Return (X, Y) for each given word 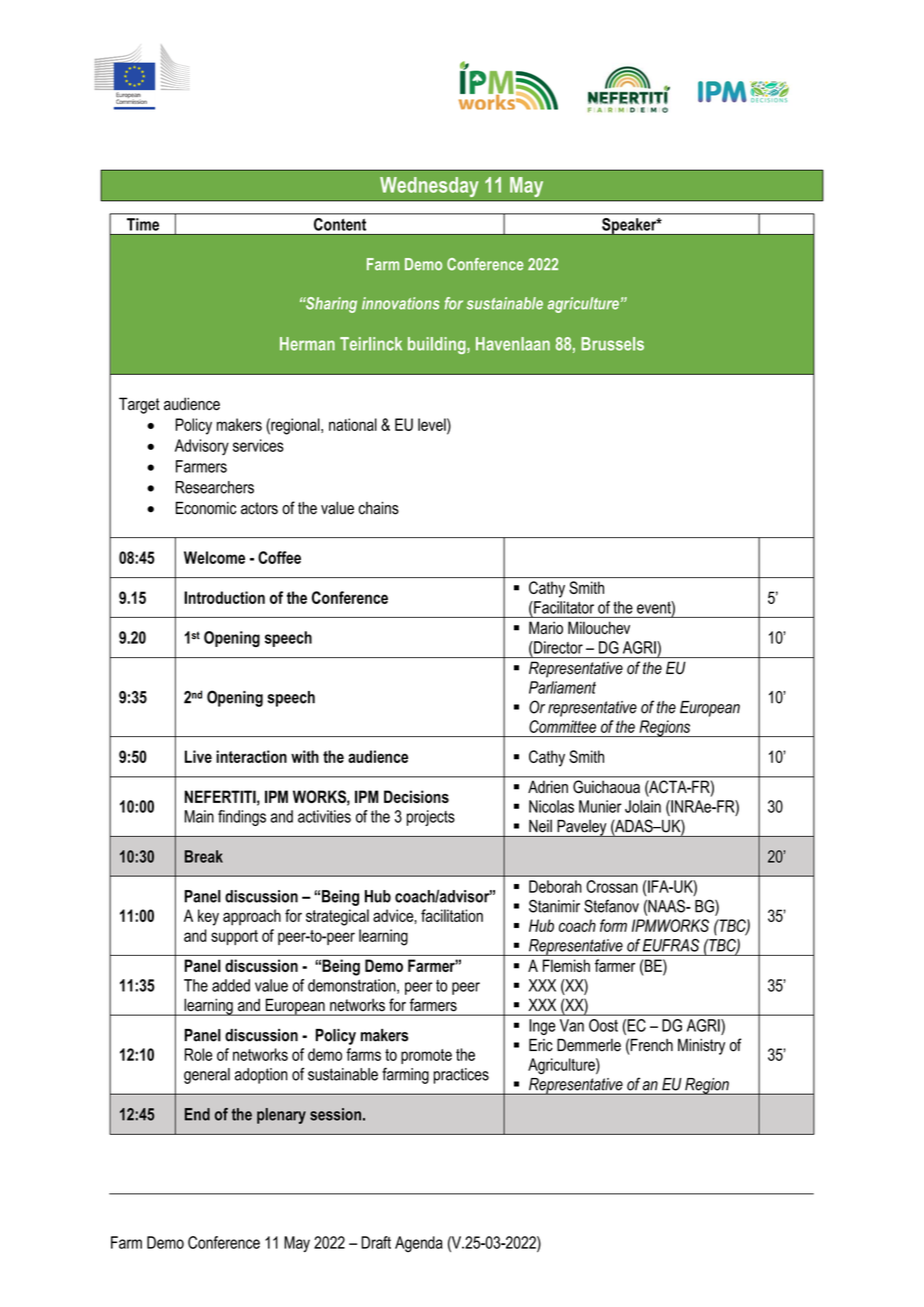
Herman (307, 344)
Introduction (224, 597)
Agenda (419, 1244)
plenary (281, 1116)
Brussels (612, 344)
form (613, 925)
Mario (546, 627)
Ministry (701, 1046)
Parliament (562, 687)
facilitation (452, 915)
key (208, 917)
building (438, 345)
